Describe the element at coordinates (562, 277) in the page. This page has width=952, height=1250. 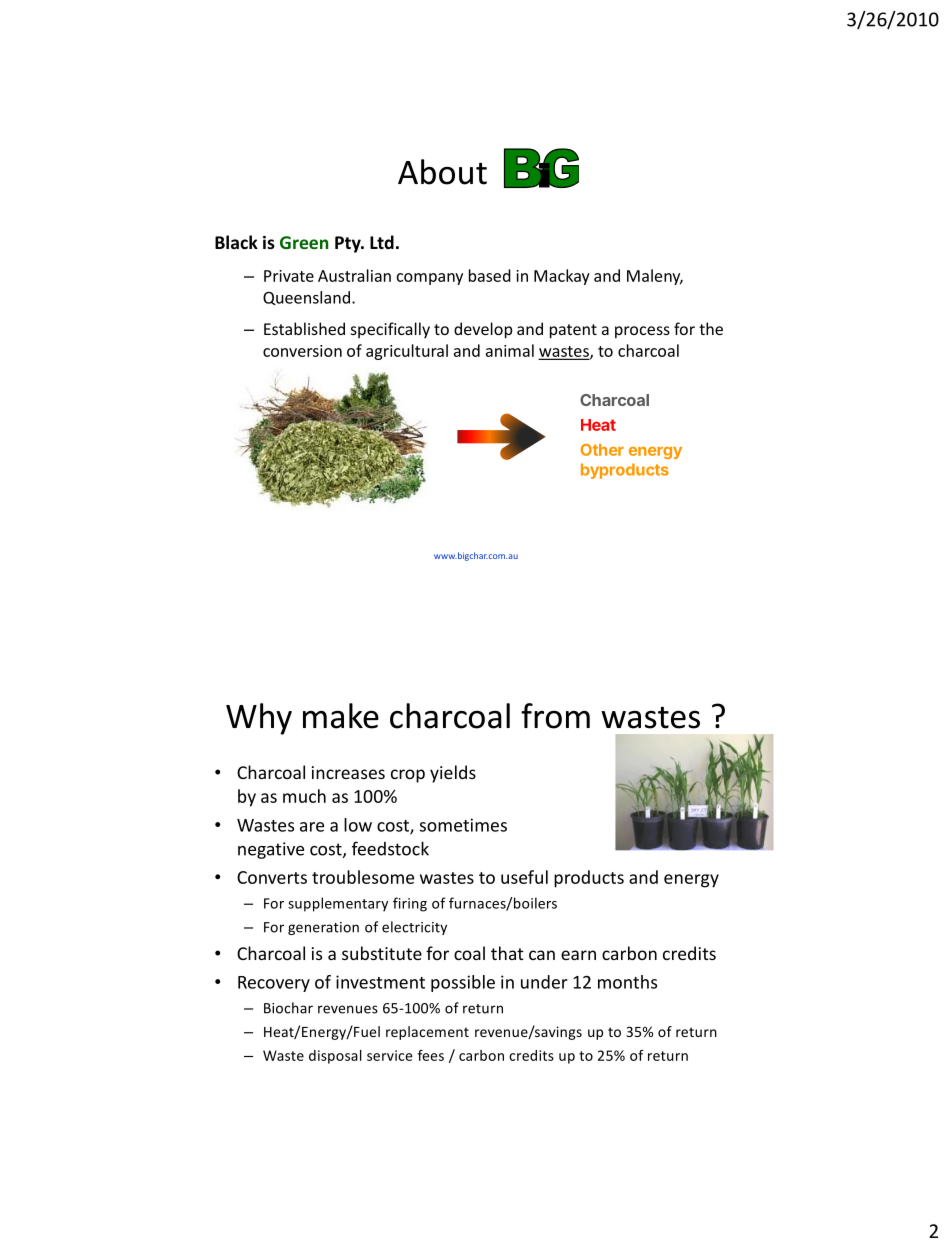
I see `Mackay` at that location.
